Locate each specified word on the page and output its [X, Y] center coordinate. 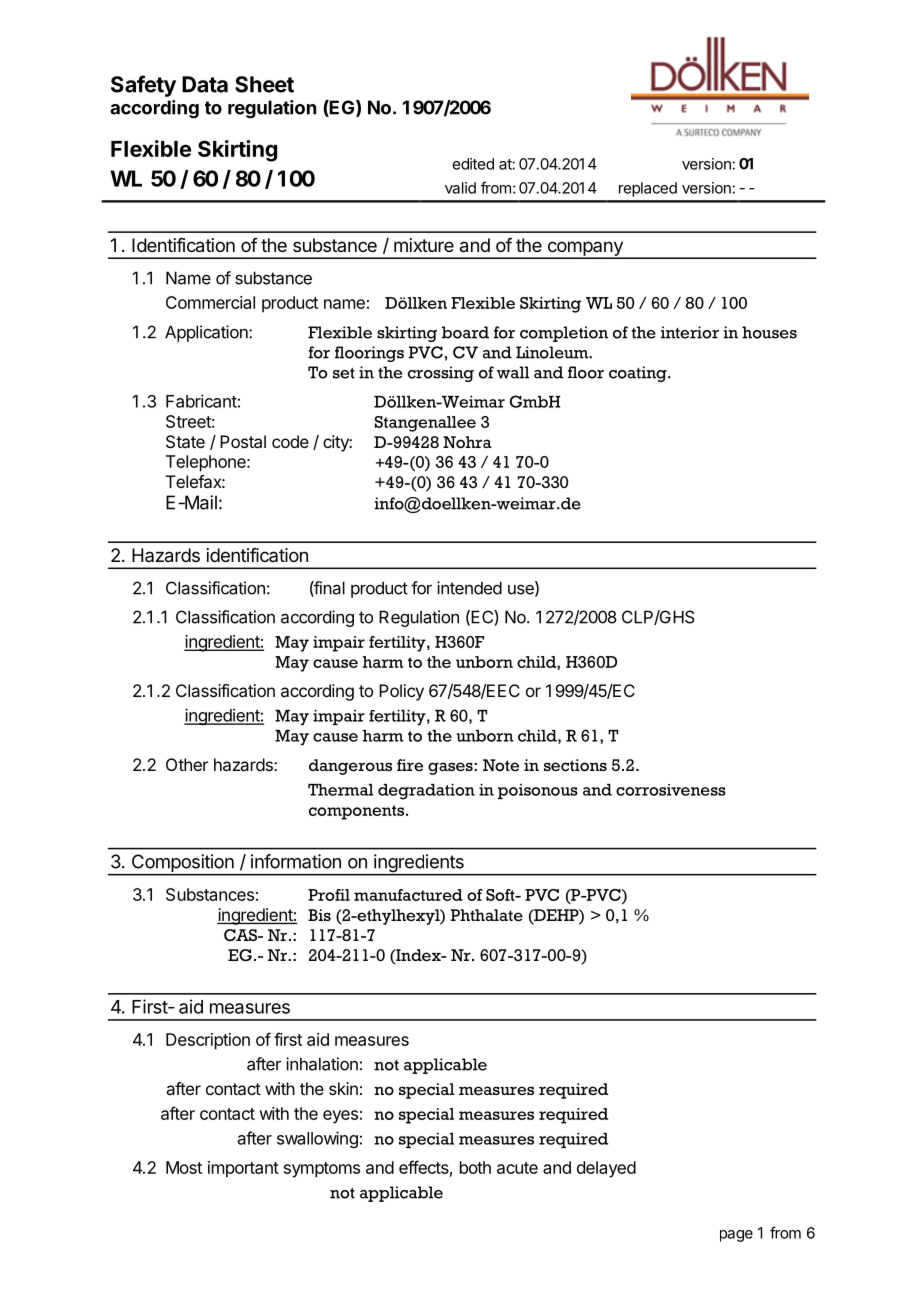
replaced [648, 189]
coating [639, 374]
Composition [182, 864]
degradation [426, 791]
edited [473, 164]
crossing [441, 374]
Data [205, 84]
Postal [243, 441]
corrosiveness [671, 790]
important [243, 1169]
